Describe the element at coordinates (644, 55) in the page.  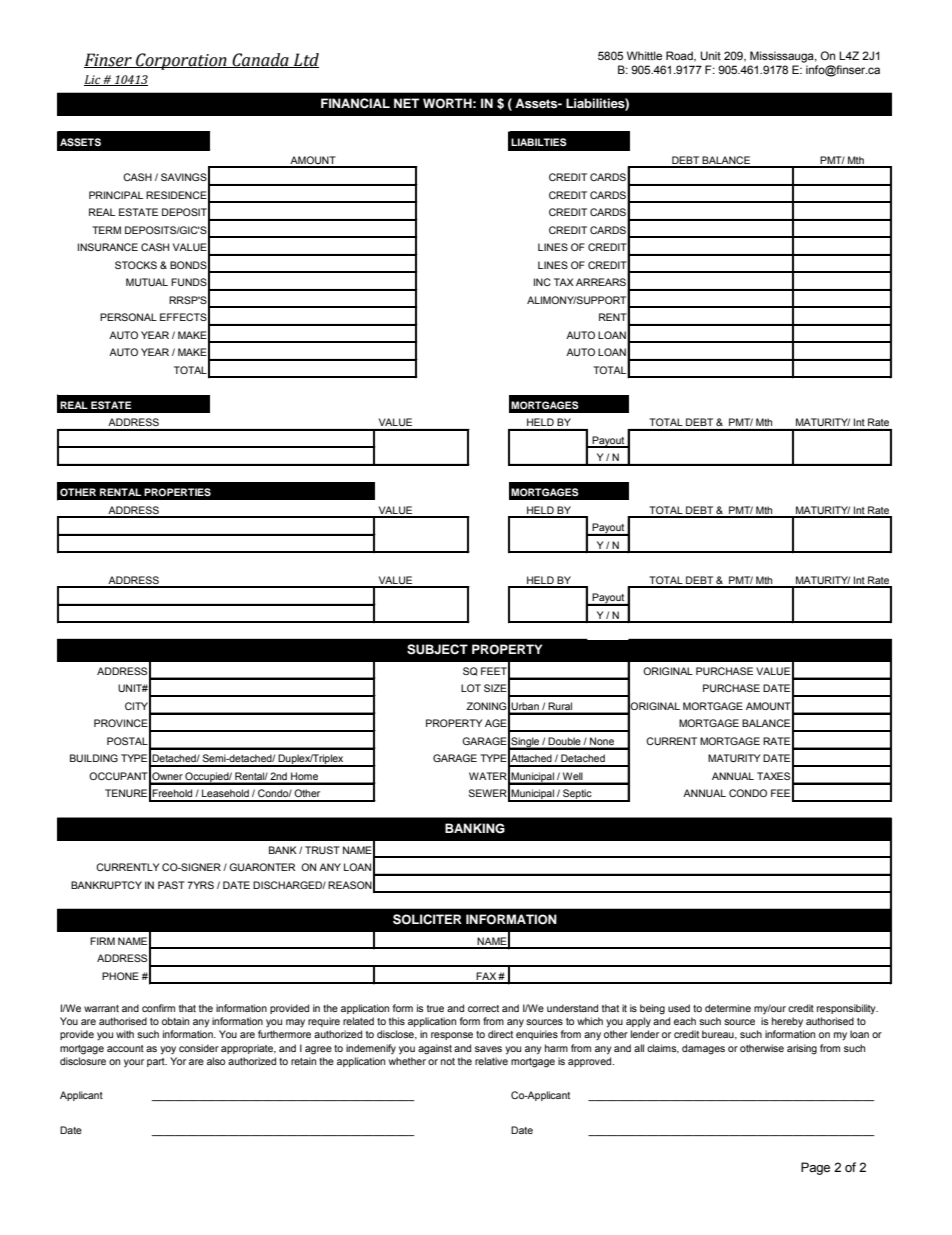
I see `Whittle` at that location.
